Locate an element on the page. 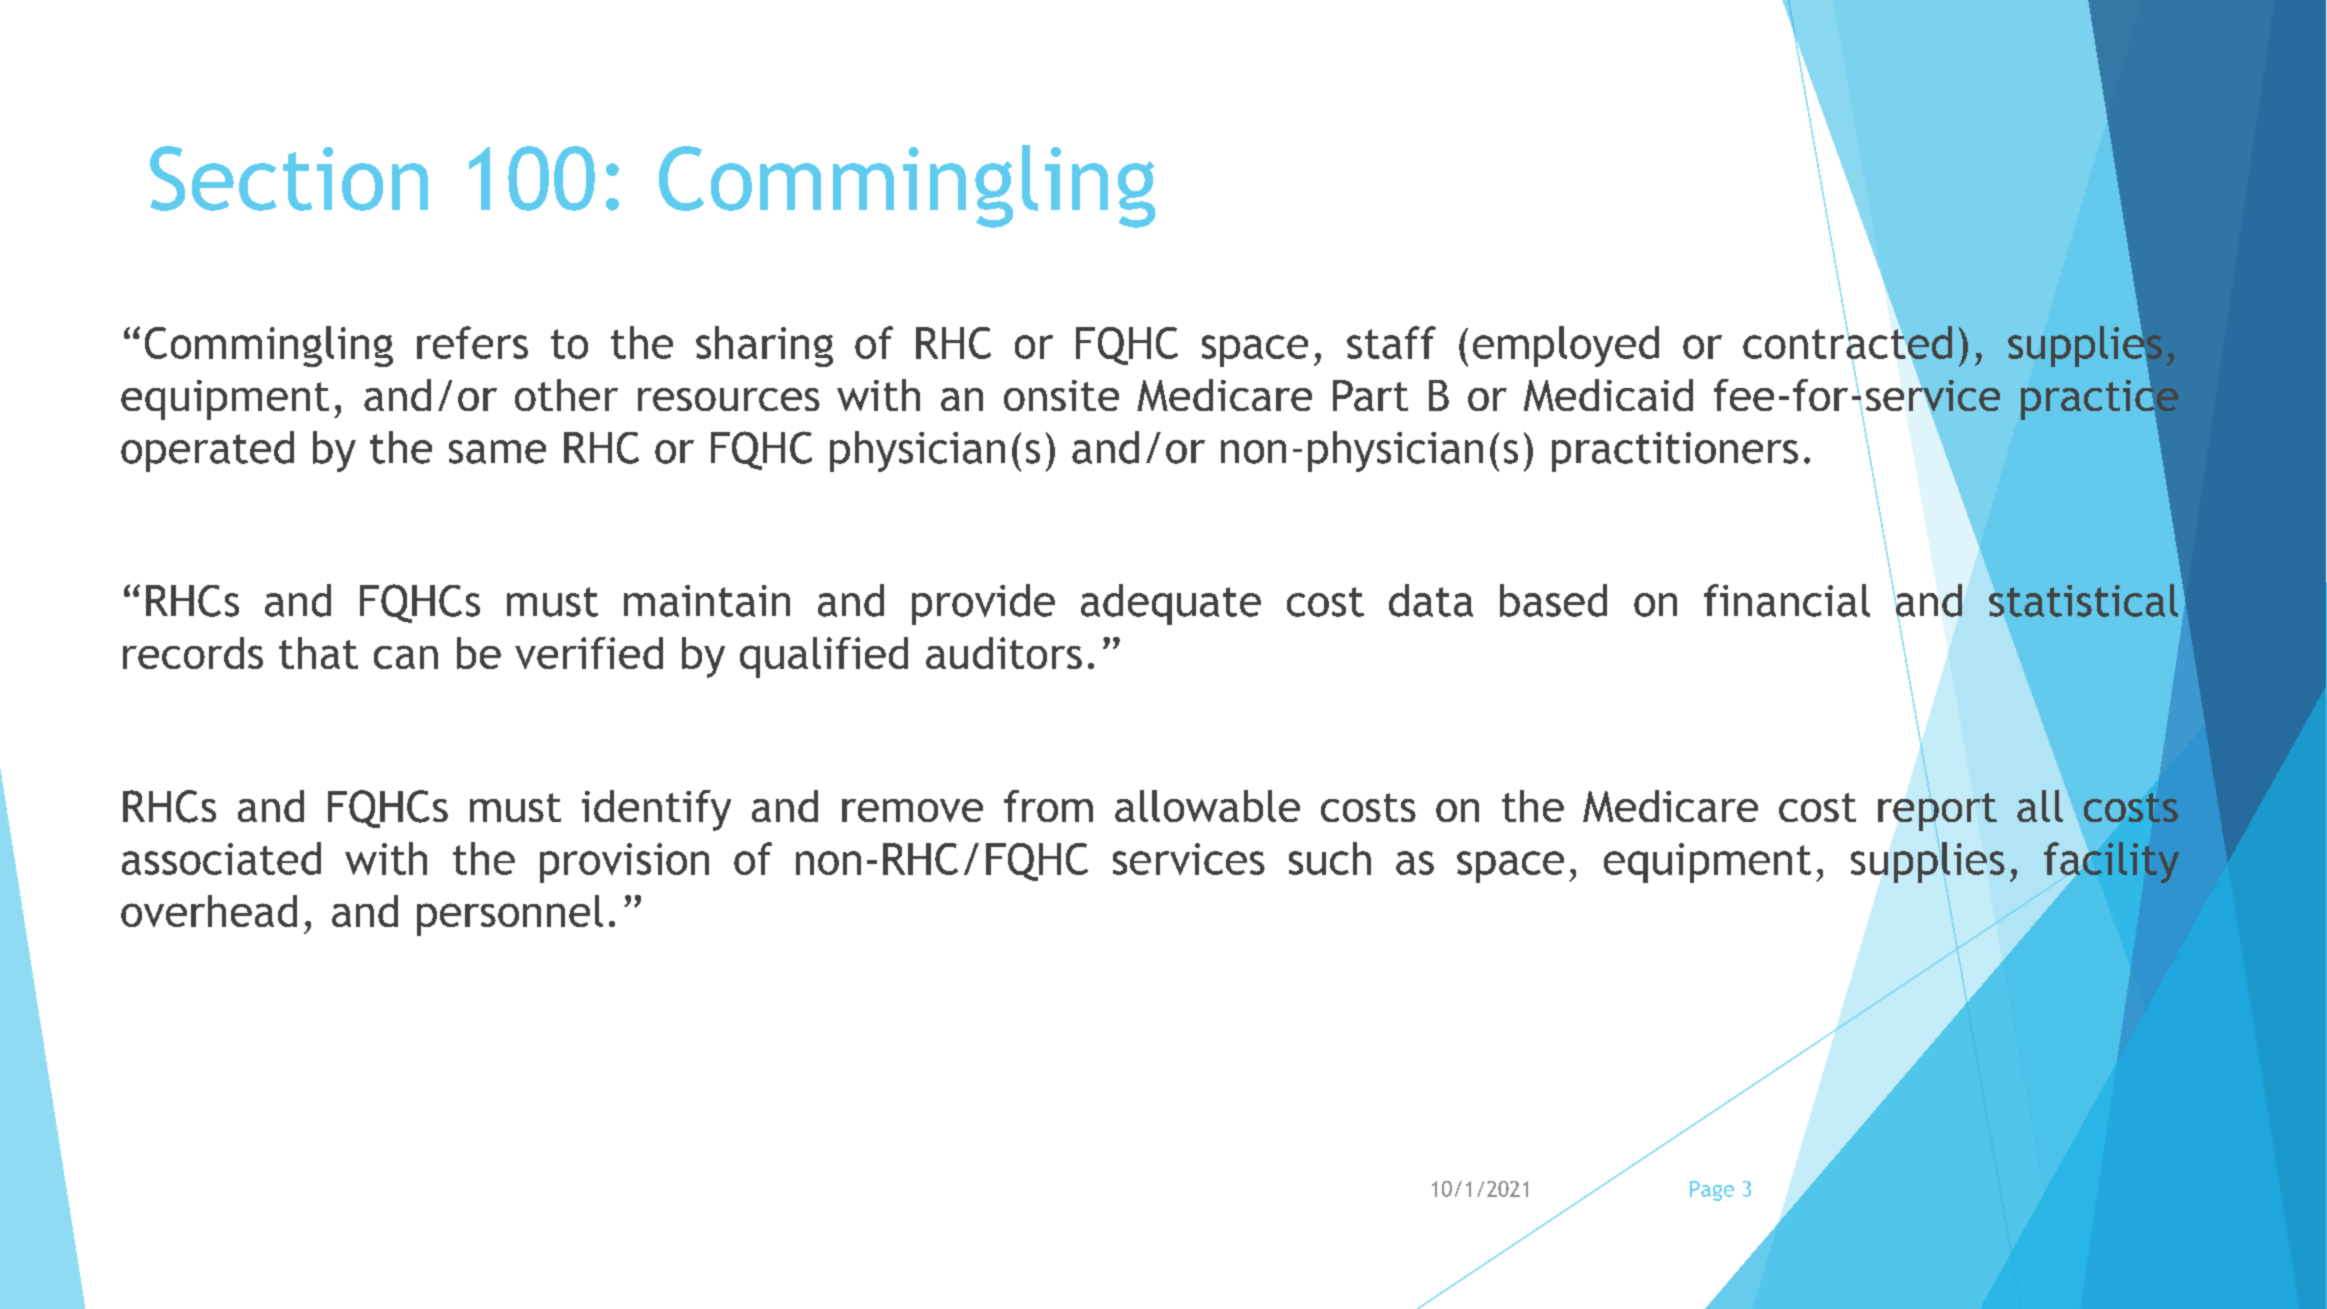  associated is located at coordinates (221, 858).
